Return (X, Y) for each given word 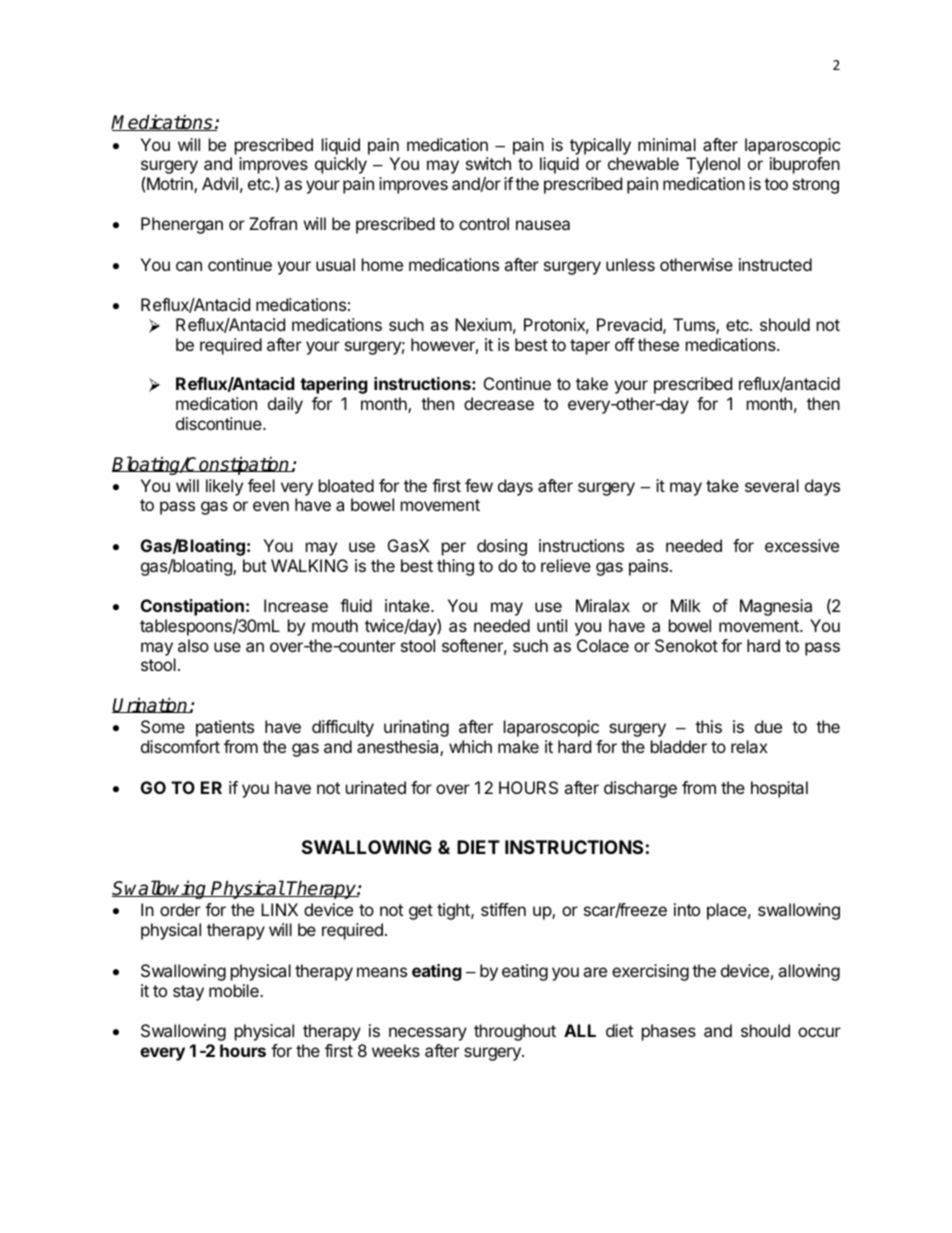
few (479, 485)
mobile (235, 990)
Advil (220, 183)
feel (261, 485)
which (470, 746)
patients (225, 728)
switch (488, 163)
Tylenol (713, 165)
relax (749, 746)
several (772, 485)
